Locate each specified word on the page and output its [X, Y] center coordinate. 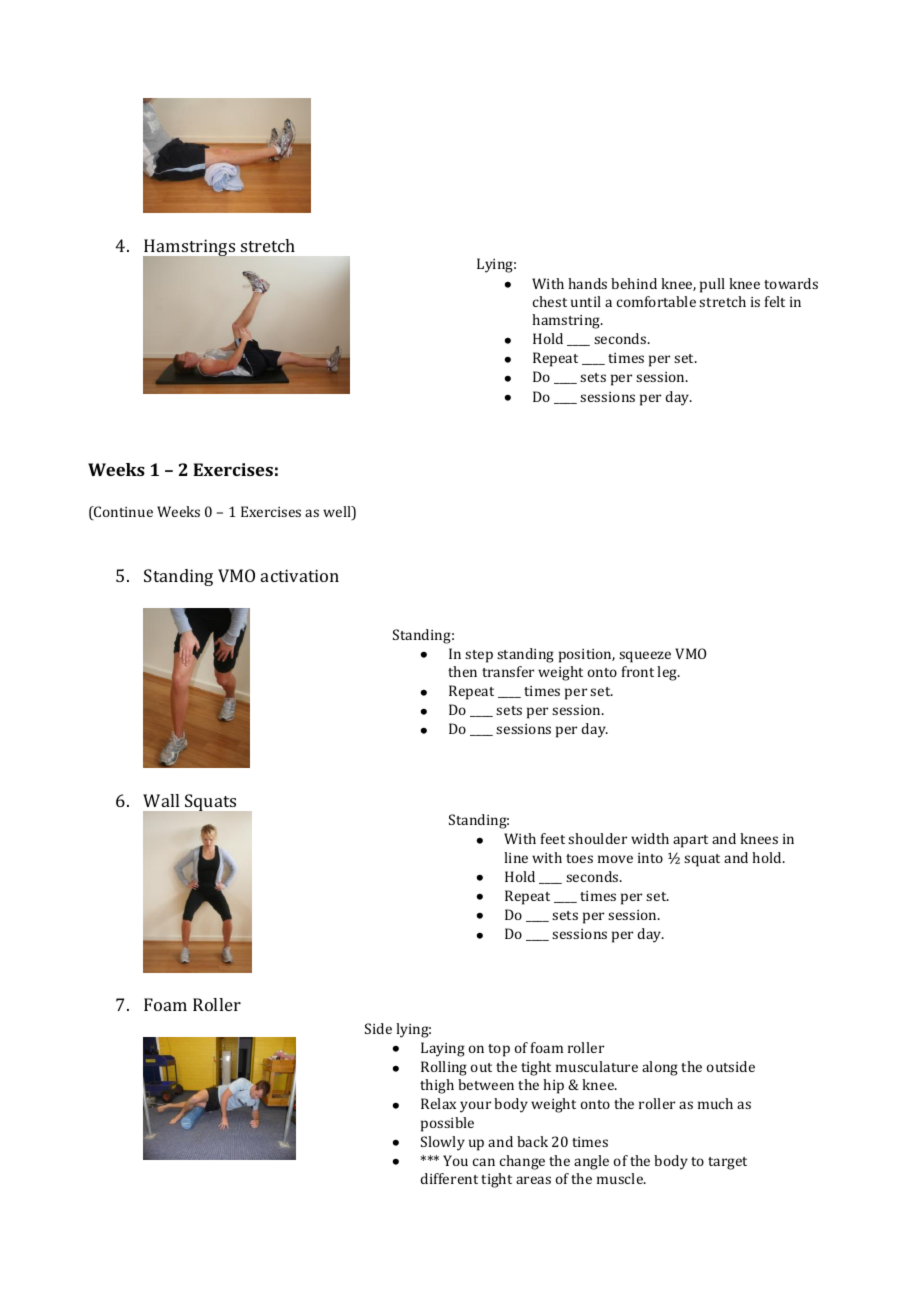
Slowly [443, 1143]
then [462, 671]
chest [550, 301]
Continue [122, 513]
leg [668, 673]
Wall [161, 800]
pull [712, 285]
